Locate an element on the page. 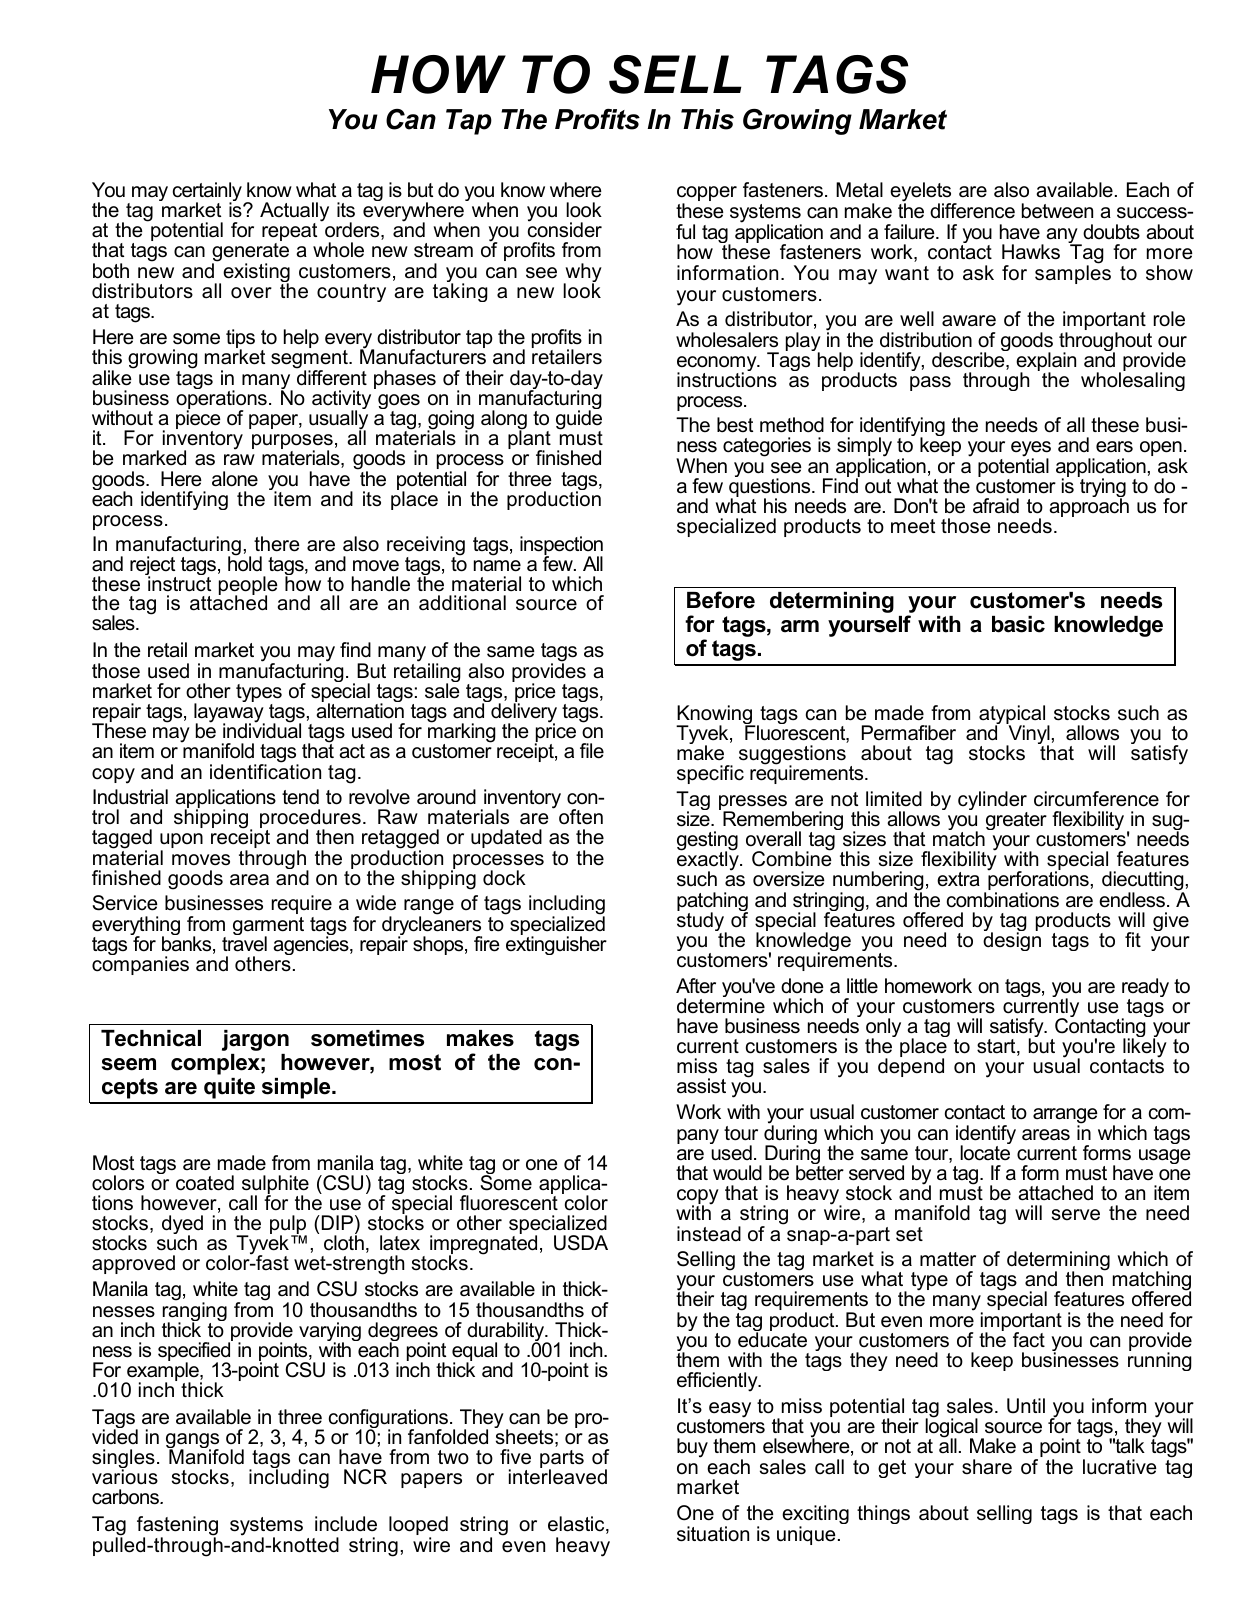 This page has height=1621, width=1252. assist is located at coordinates (701, 1086).
